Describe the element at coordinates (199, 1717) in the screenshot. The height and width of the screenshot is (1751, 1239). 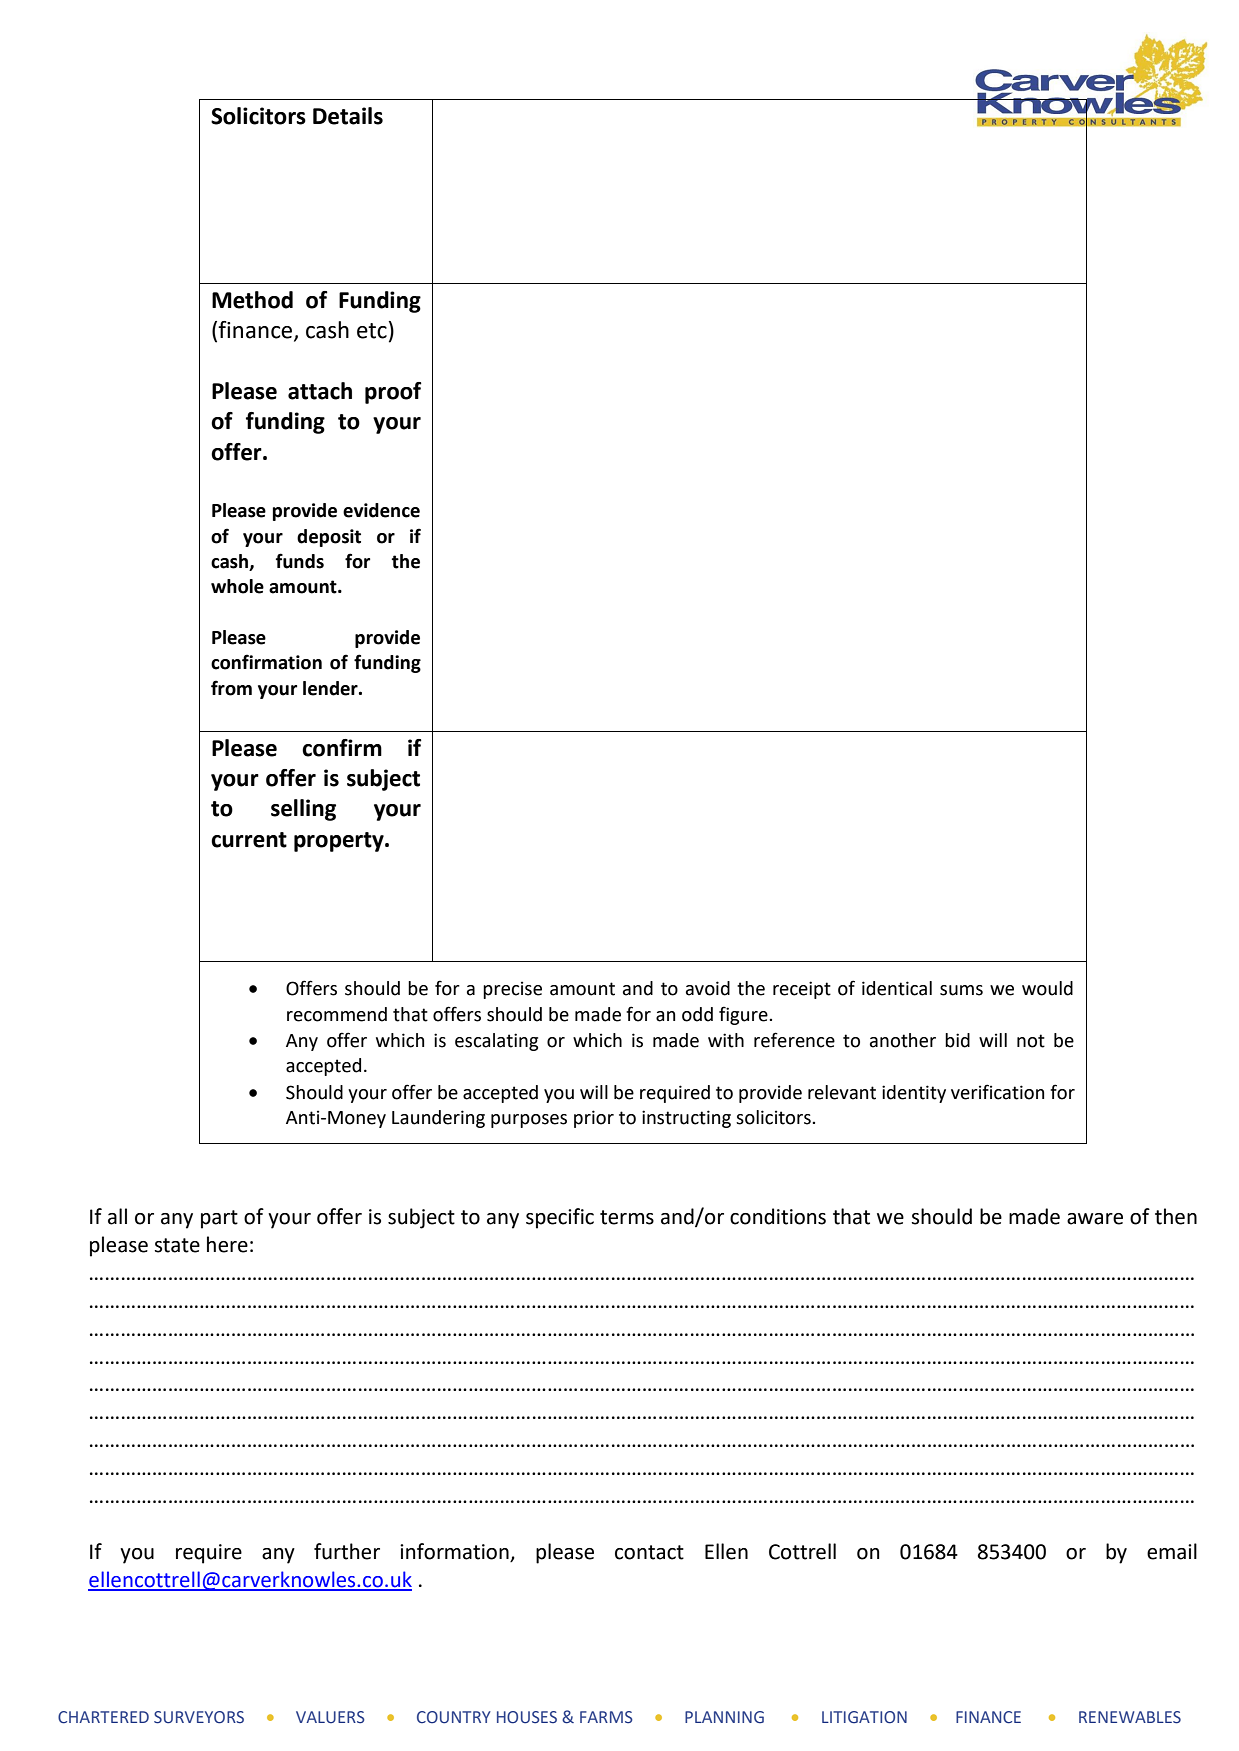
I see `SURVEYORS` at that location.
